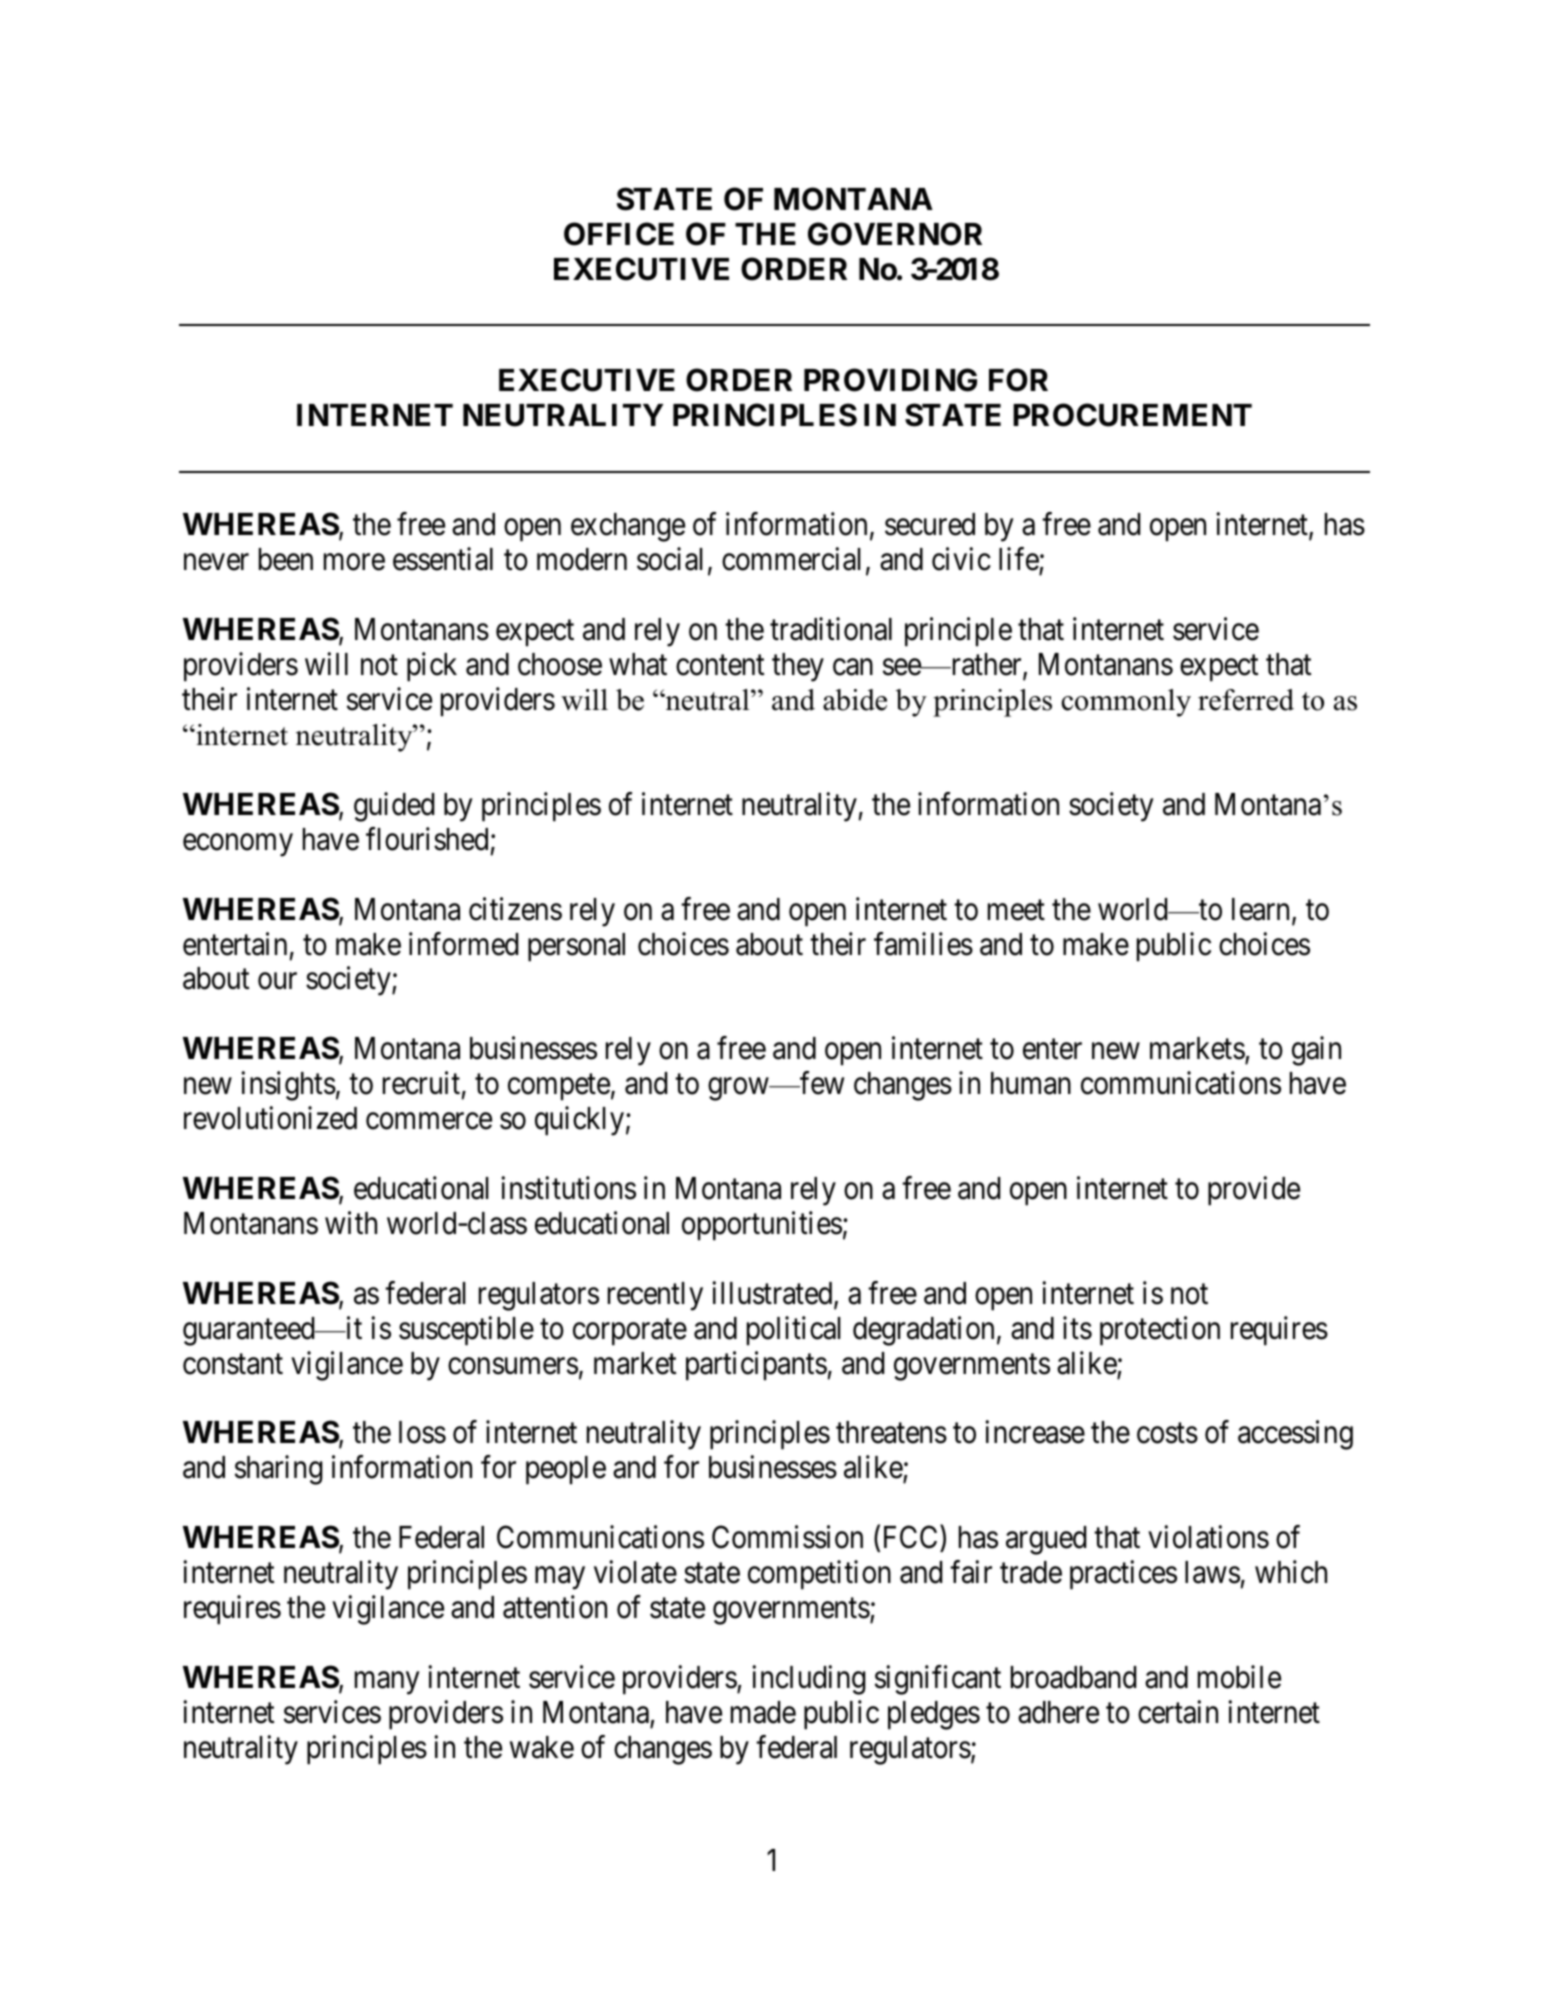 This screenshot has width=1548, height=2004. Describe the element at coordinates (1160, 1331) in the screenshot. I see `protection` at that location.
